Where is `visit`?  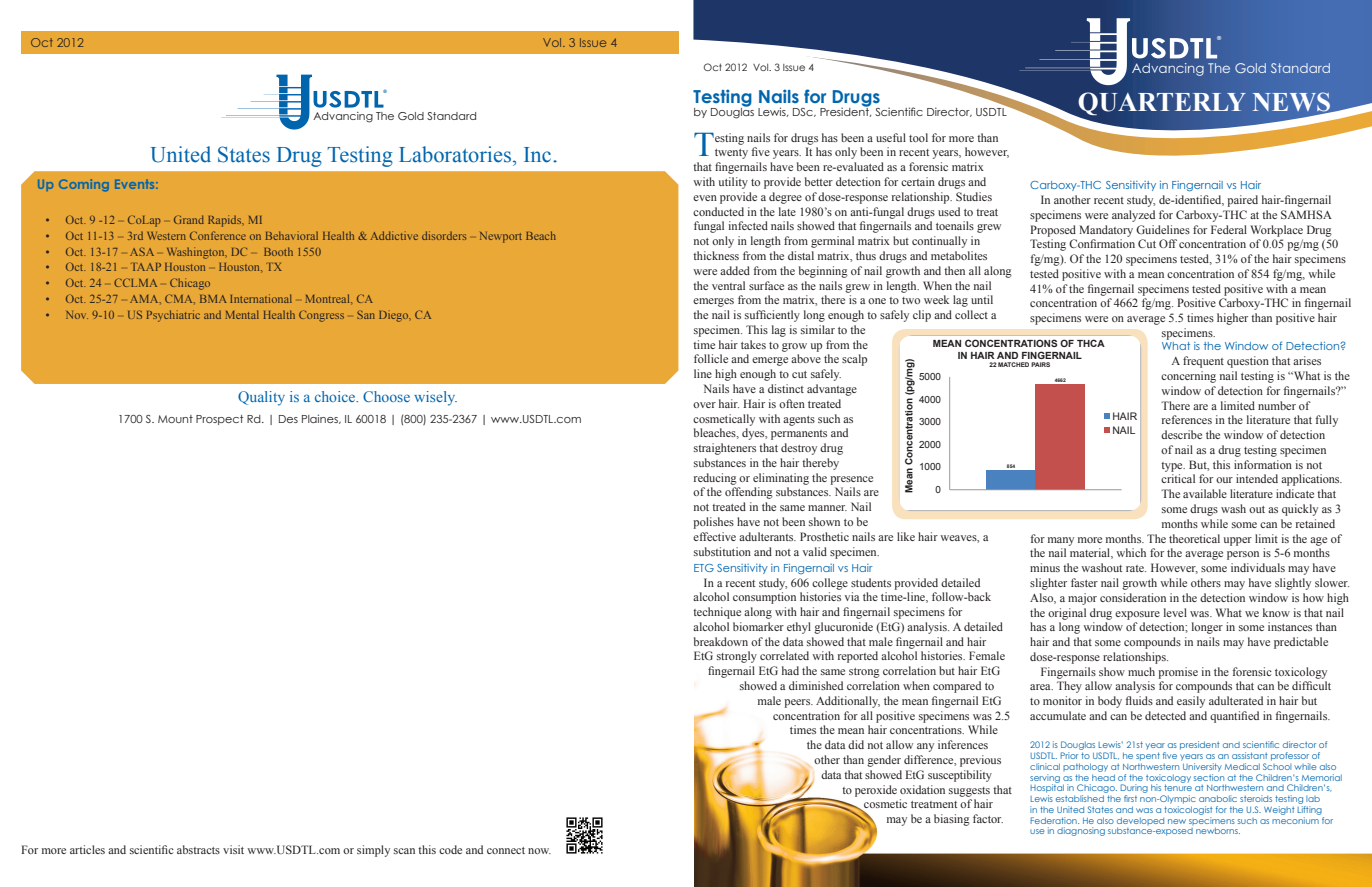
visit is located at coordinates (233, 849).
